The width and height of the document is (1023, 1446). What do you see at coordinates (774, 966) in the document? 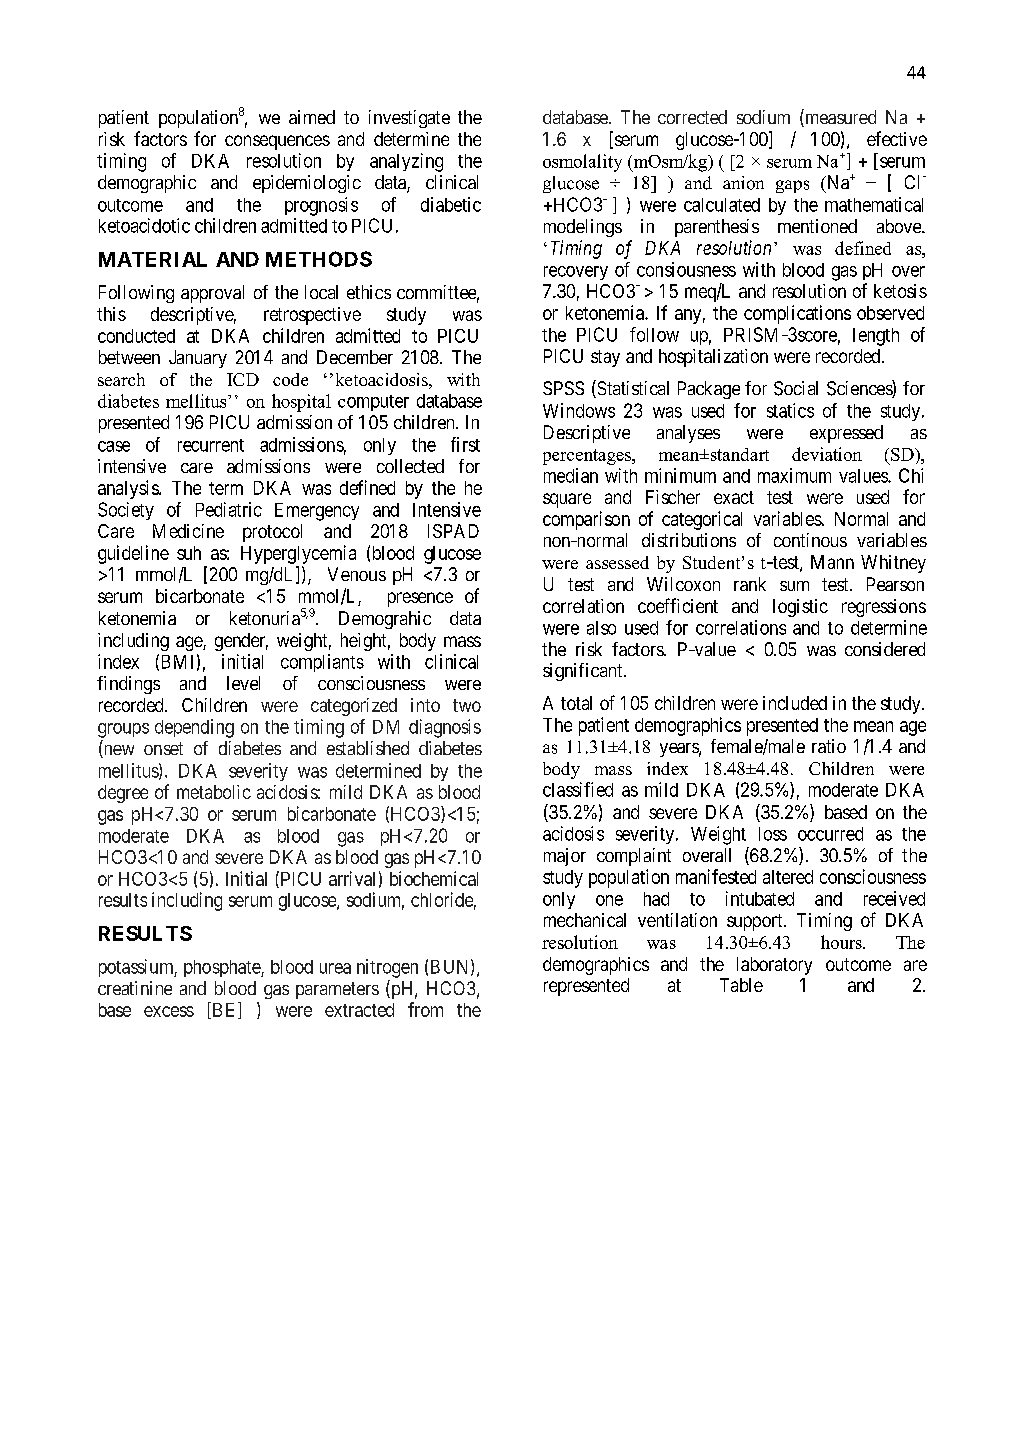
I see `laboratory` at bounding box center [774, 966].
